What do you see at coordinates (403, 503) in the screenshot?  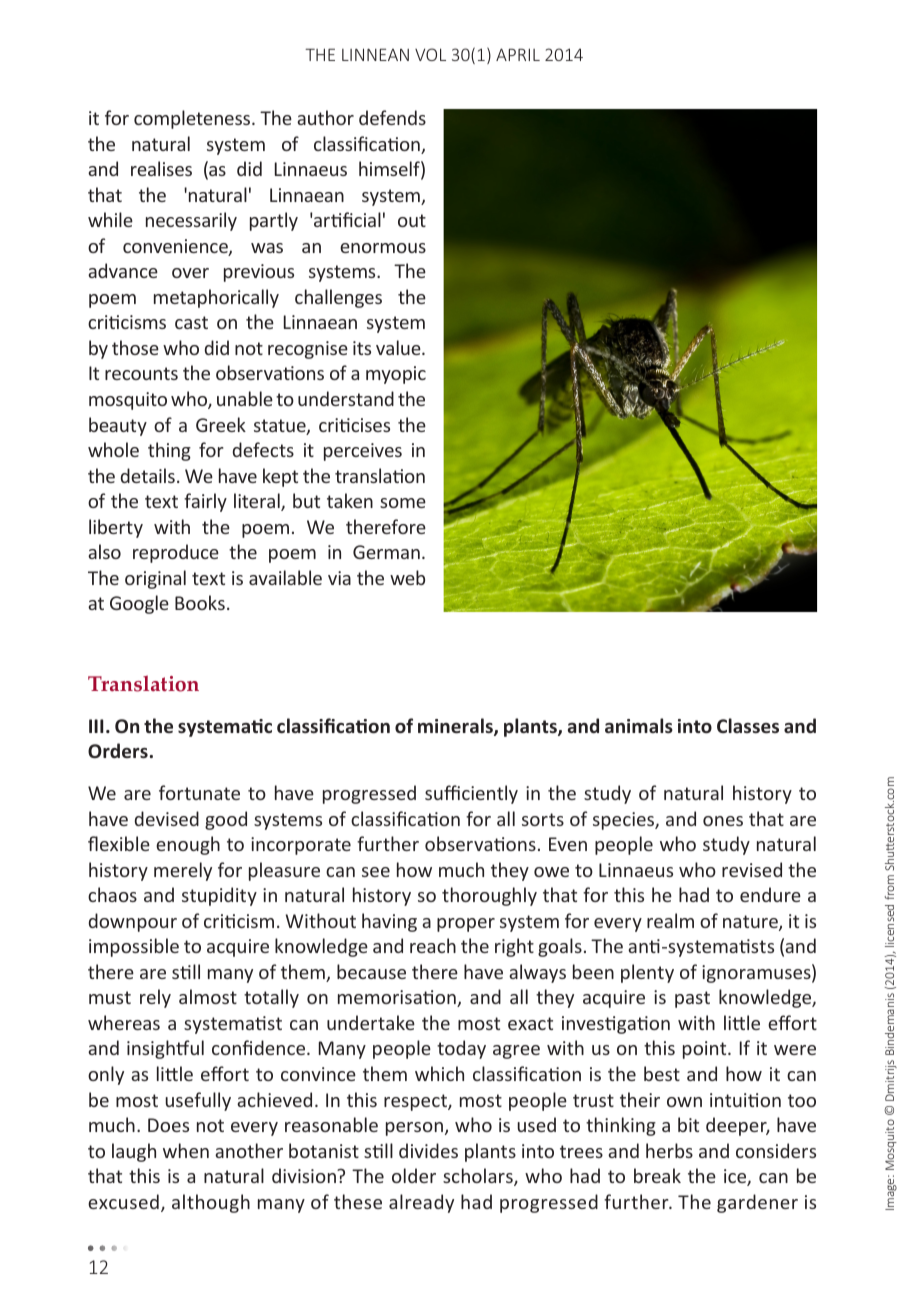 I see `some` at bounding box center [403, 503].
